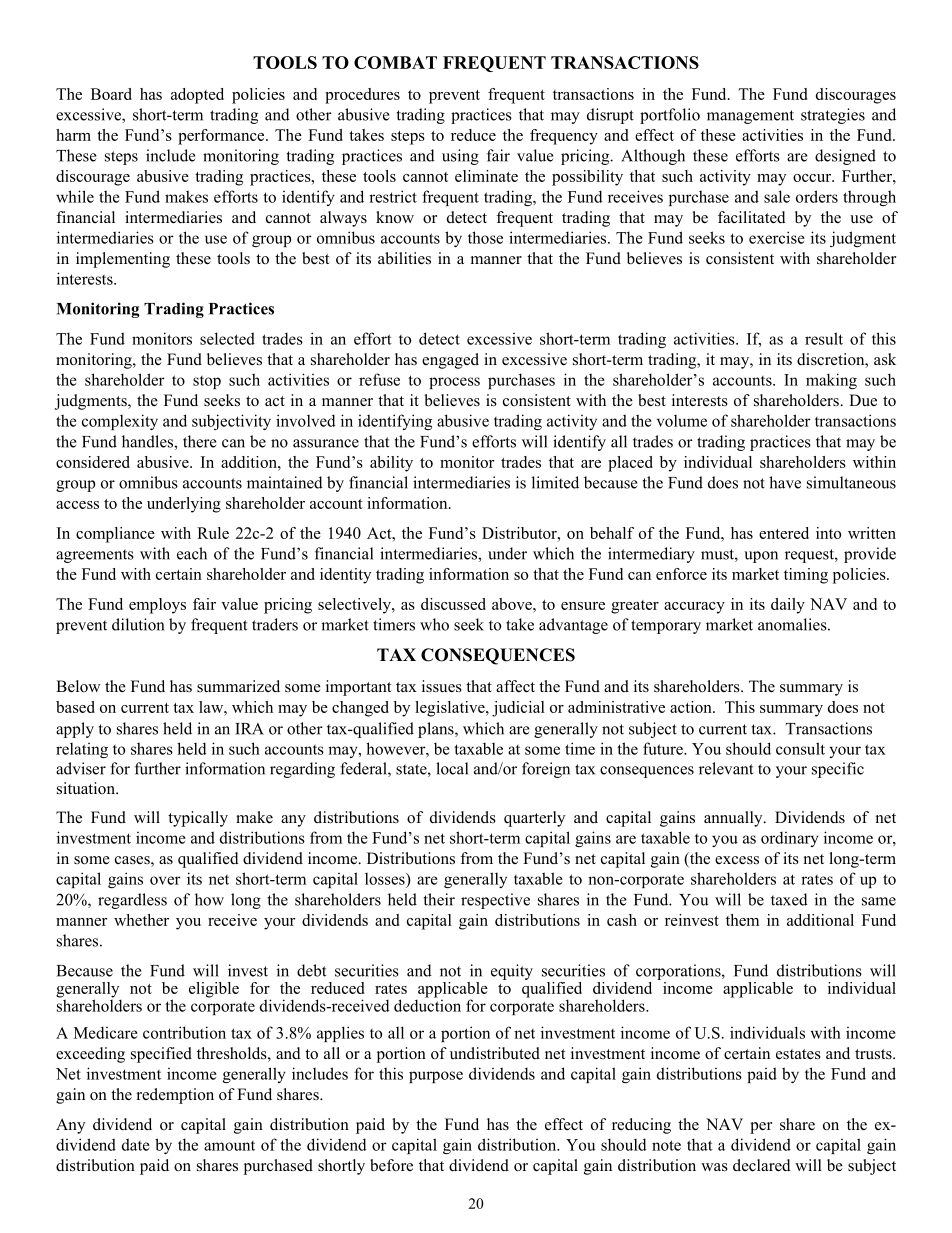  I want to click on discussed, so click(453, 604).
